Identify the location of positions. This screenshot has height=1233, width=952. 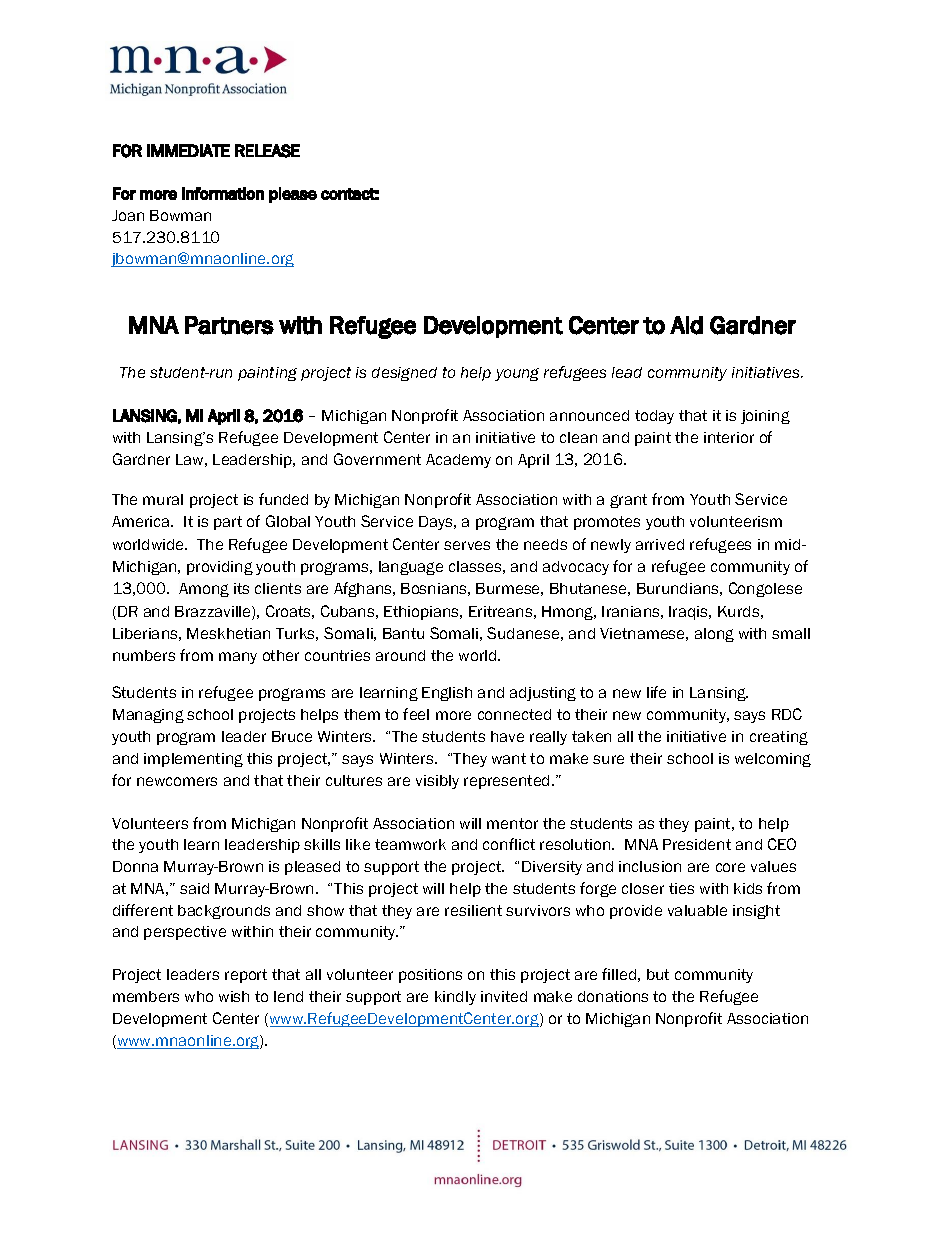
(430, 976).
